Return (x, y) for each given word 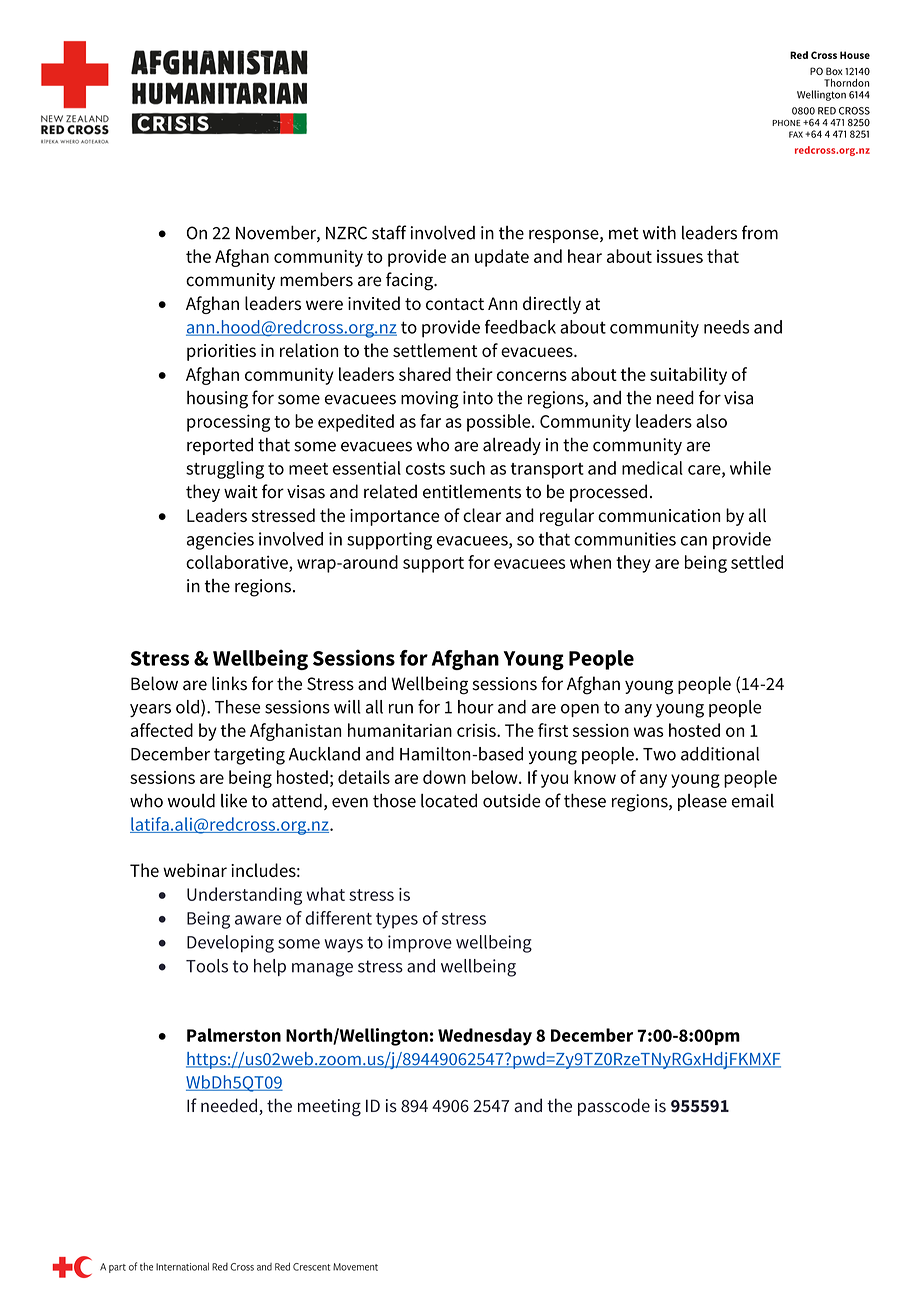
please (702, 802)
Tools (207, 966)
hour (476, 707)
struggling (225, 470)
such (467, 468)
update (502, 258)
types (397, 921)
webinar (195, 870)
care (705, 471)
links (229, 683)
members (316, 279)
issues (680, 256)
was (649, 732)
